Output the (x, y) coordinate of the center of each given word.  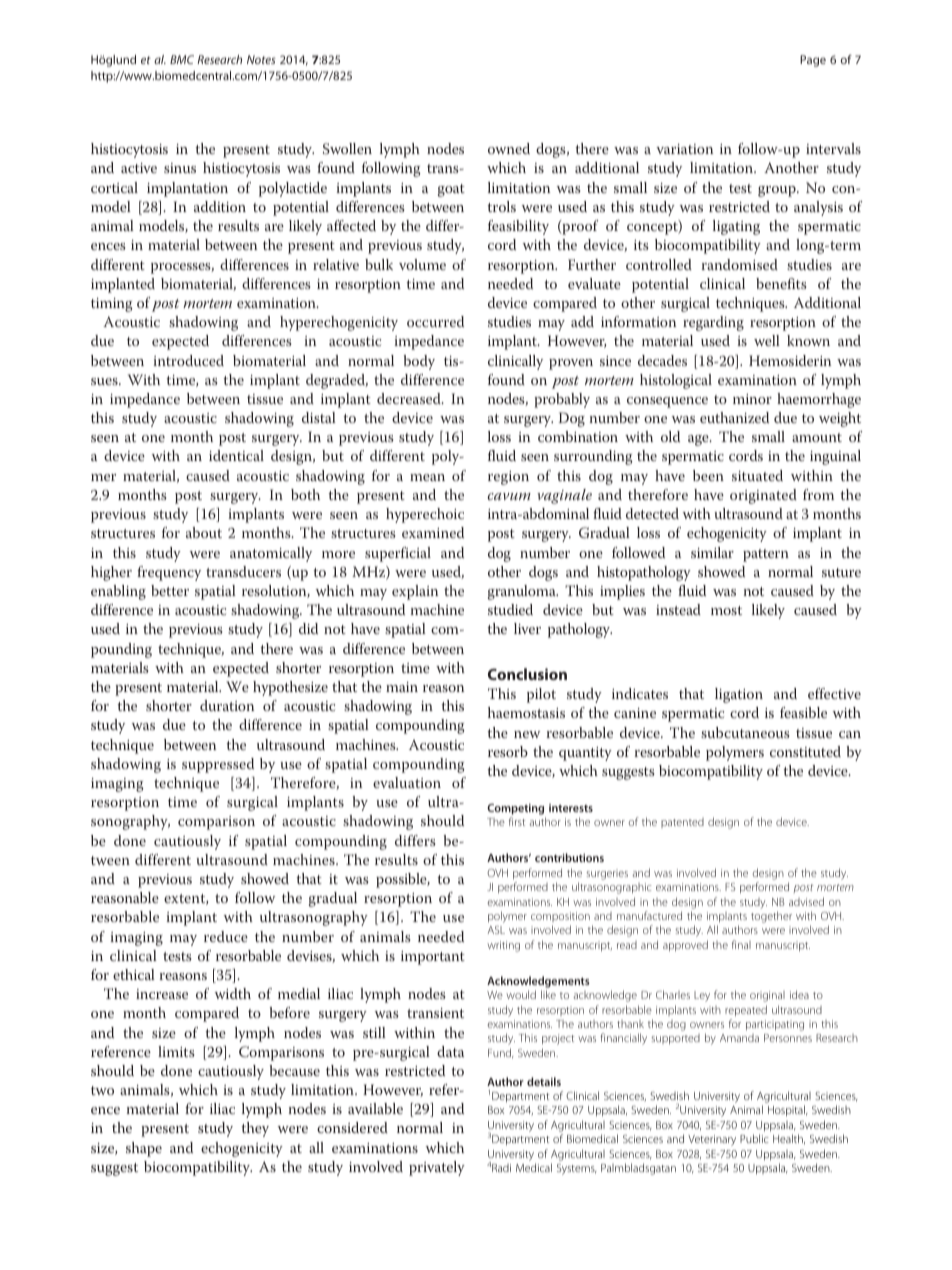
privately (437, 1168)
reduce (226, 936)
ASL (496, 930)
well (767, 340)
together (771, 917)
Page (813, 61)
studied (510, 609)
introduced (188, 360)
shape (144, 1149)
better (170, 590)
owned (509, 148)
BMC (182, 59)
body (419, 362)
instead (678, 609)
